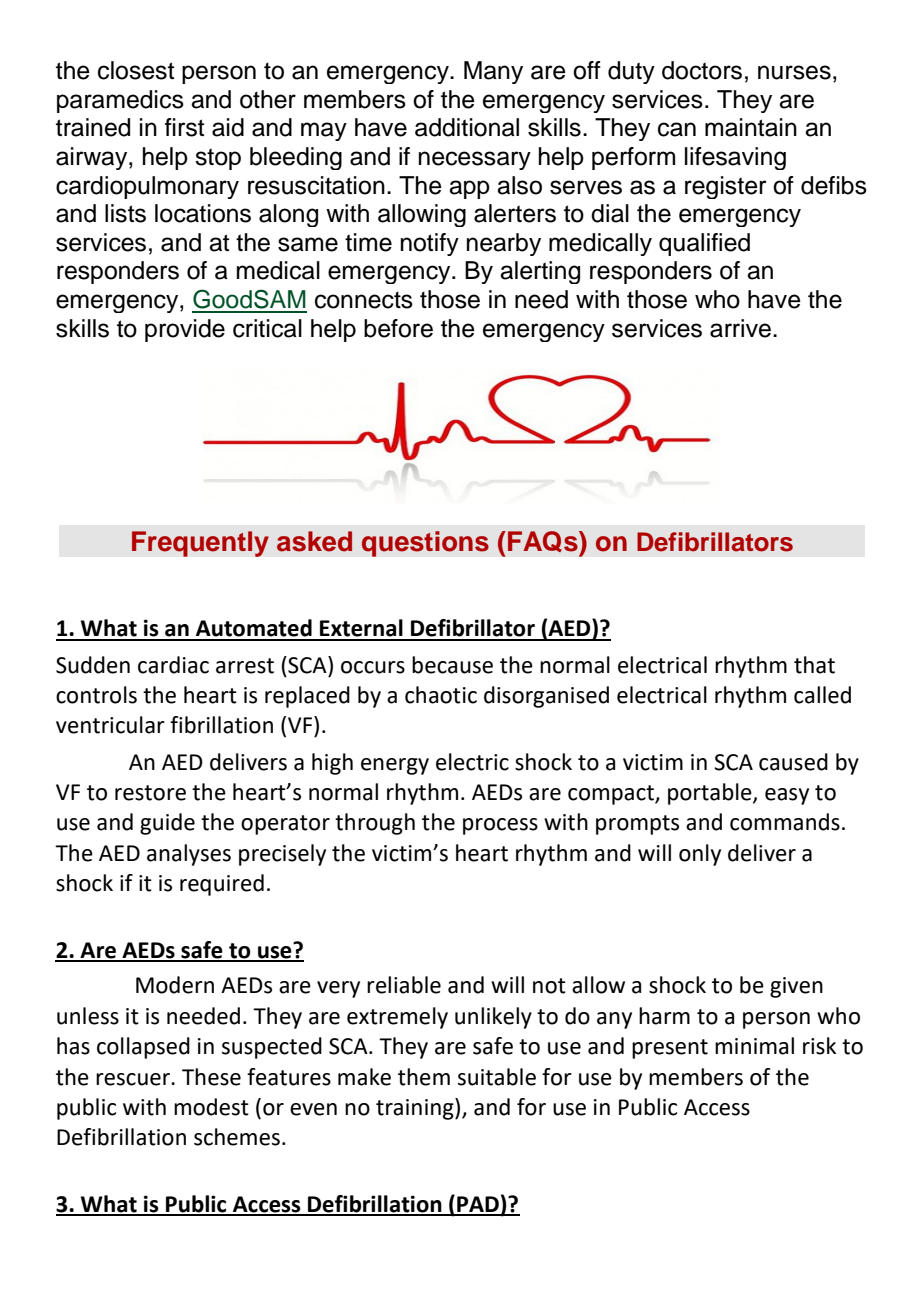 This screenshot has width=924, height=1308. Describe the element at coordinates (740, 328) in the screenshot. I see `arrive` at that location.
